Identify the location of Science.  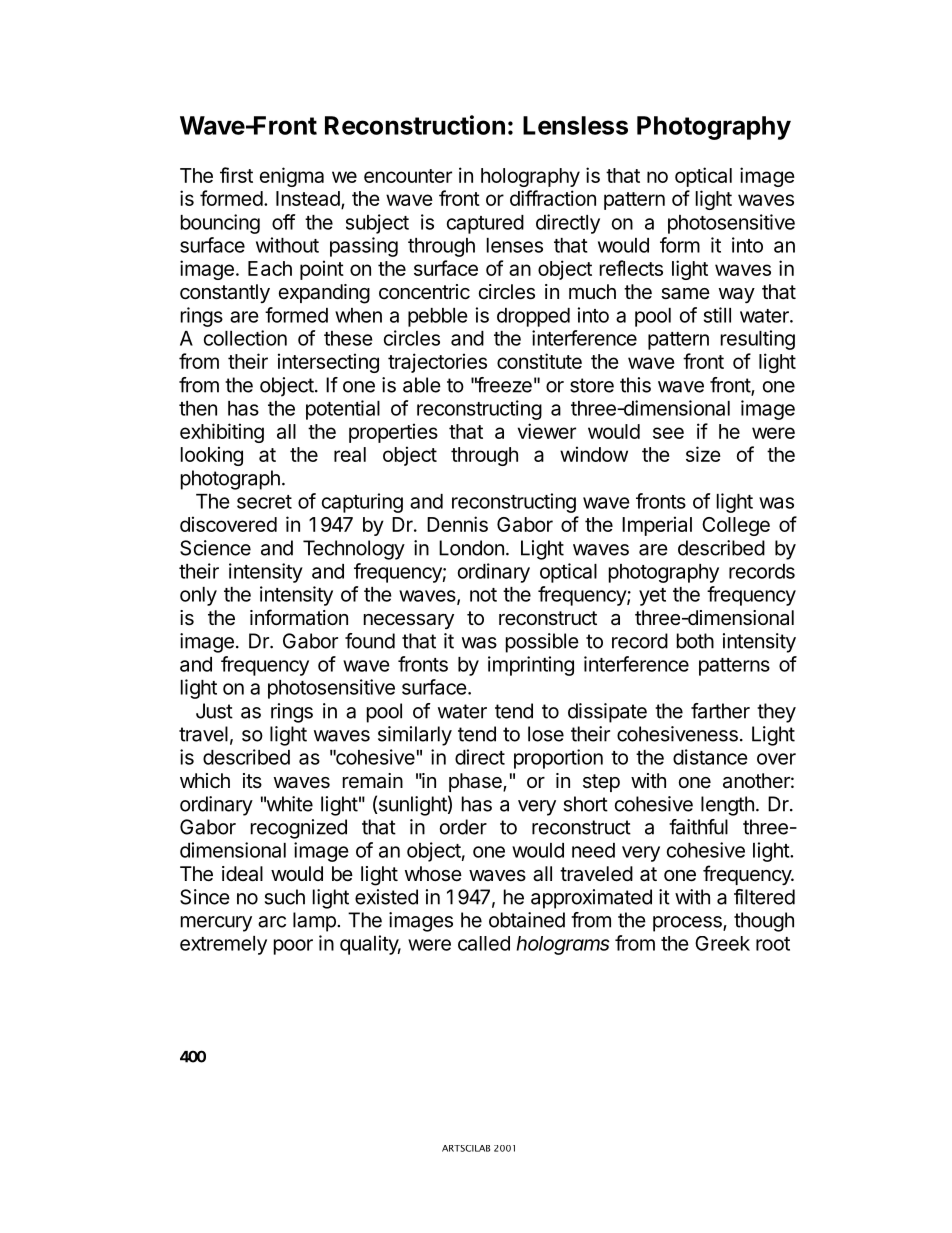
(215, 548).
